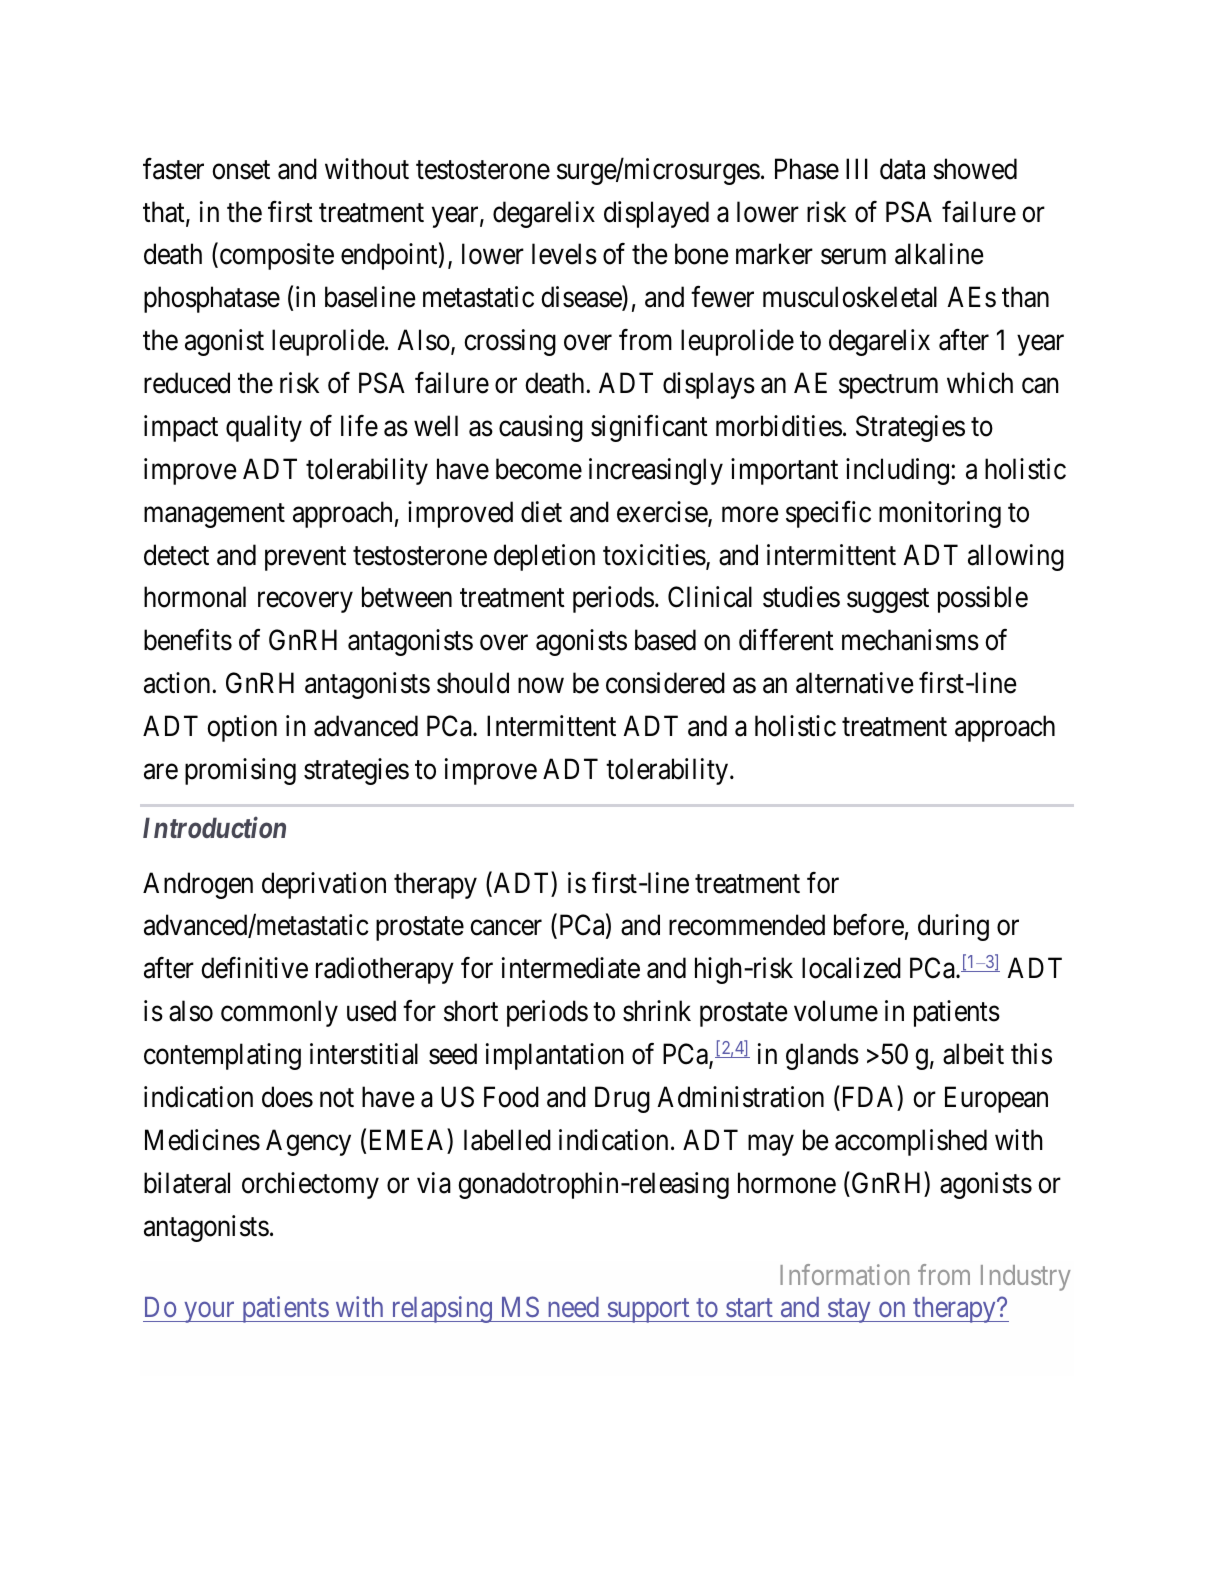 The height and width of the image is (1572, 1214). What do you see at coordinates (209, 1313) in the image?
I see `your` at bounding box center [209, 1313].
